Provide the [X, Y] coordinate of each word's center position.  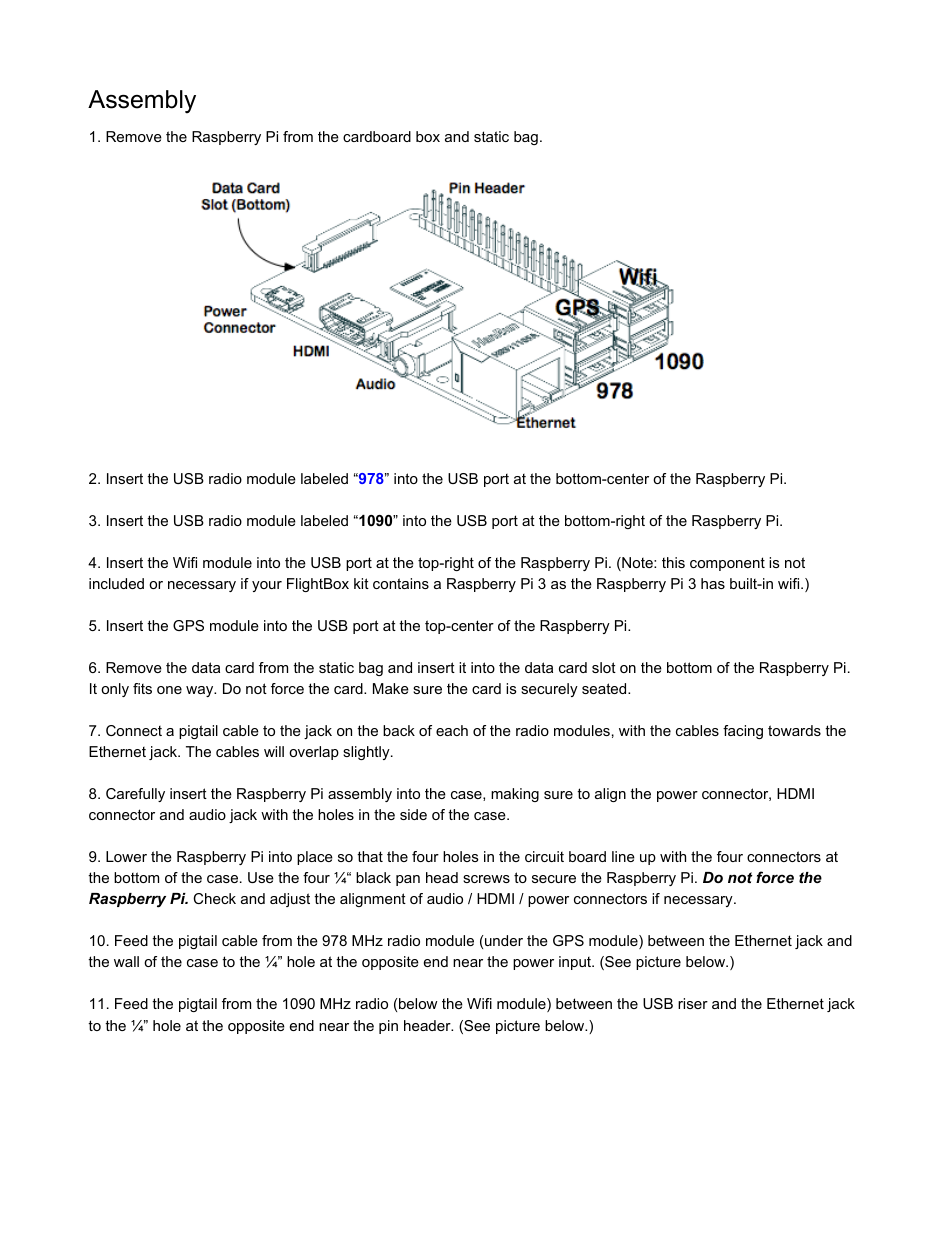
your [267, 586]
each [452, 730]
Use [261, 877]
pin [388, 1027]
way [201, 691]
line [623, 856]
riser [693, 1003]
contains [401, 583]
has [713, 583]
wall [126, 961]
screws [486, 879]
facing [743, 732]
